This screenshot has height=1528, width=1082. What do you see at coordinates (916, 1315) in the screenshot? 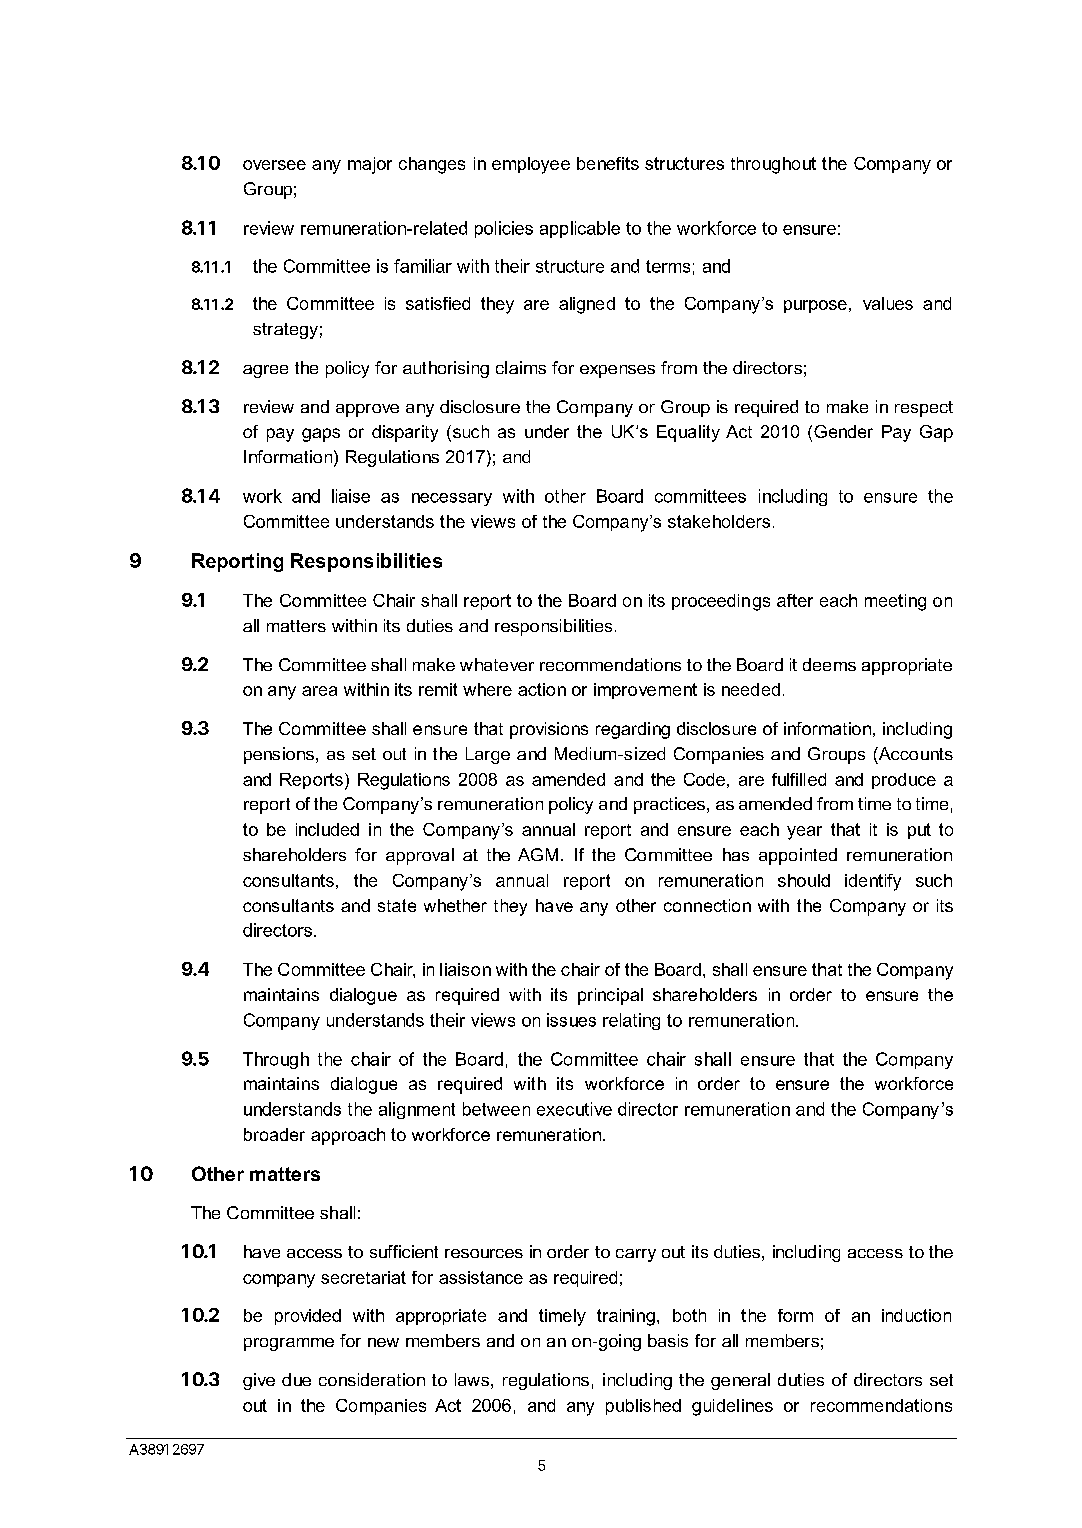
I see `induction` at bounding box center [916, 1315].
